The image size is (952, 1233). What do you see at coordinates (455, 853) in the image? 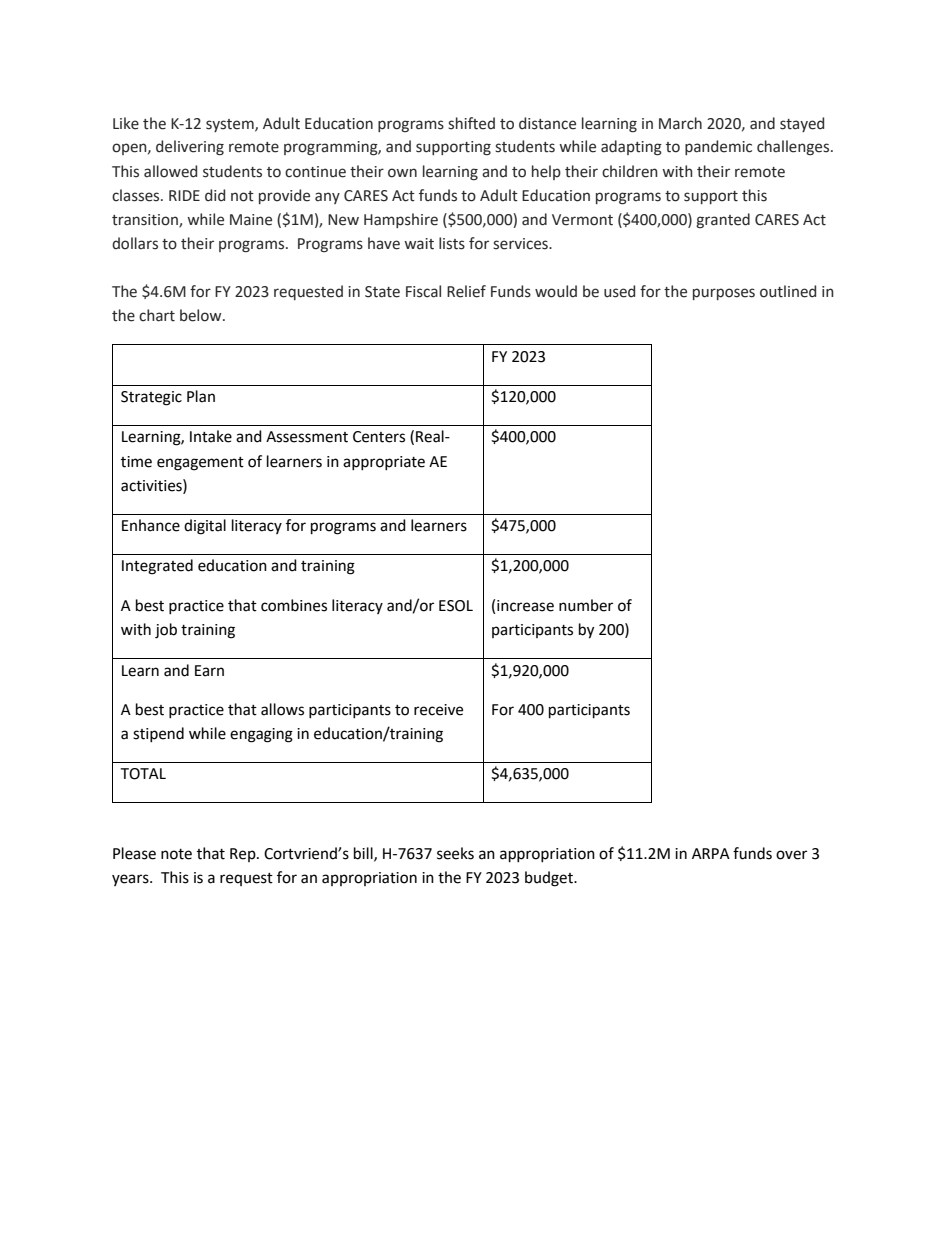
I see `seeks` at bounding box center [455, 853].
